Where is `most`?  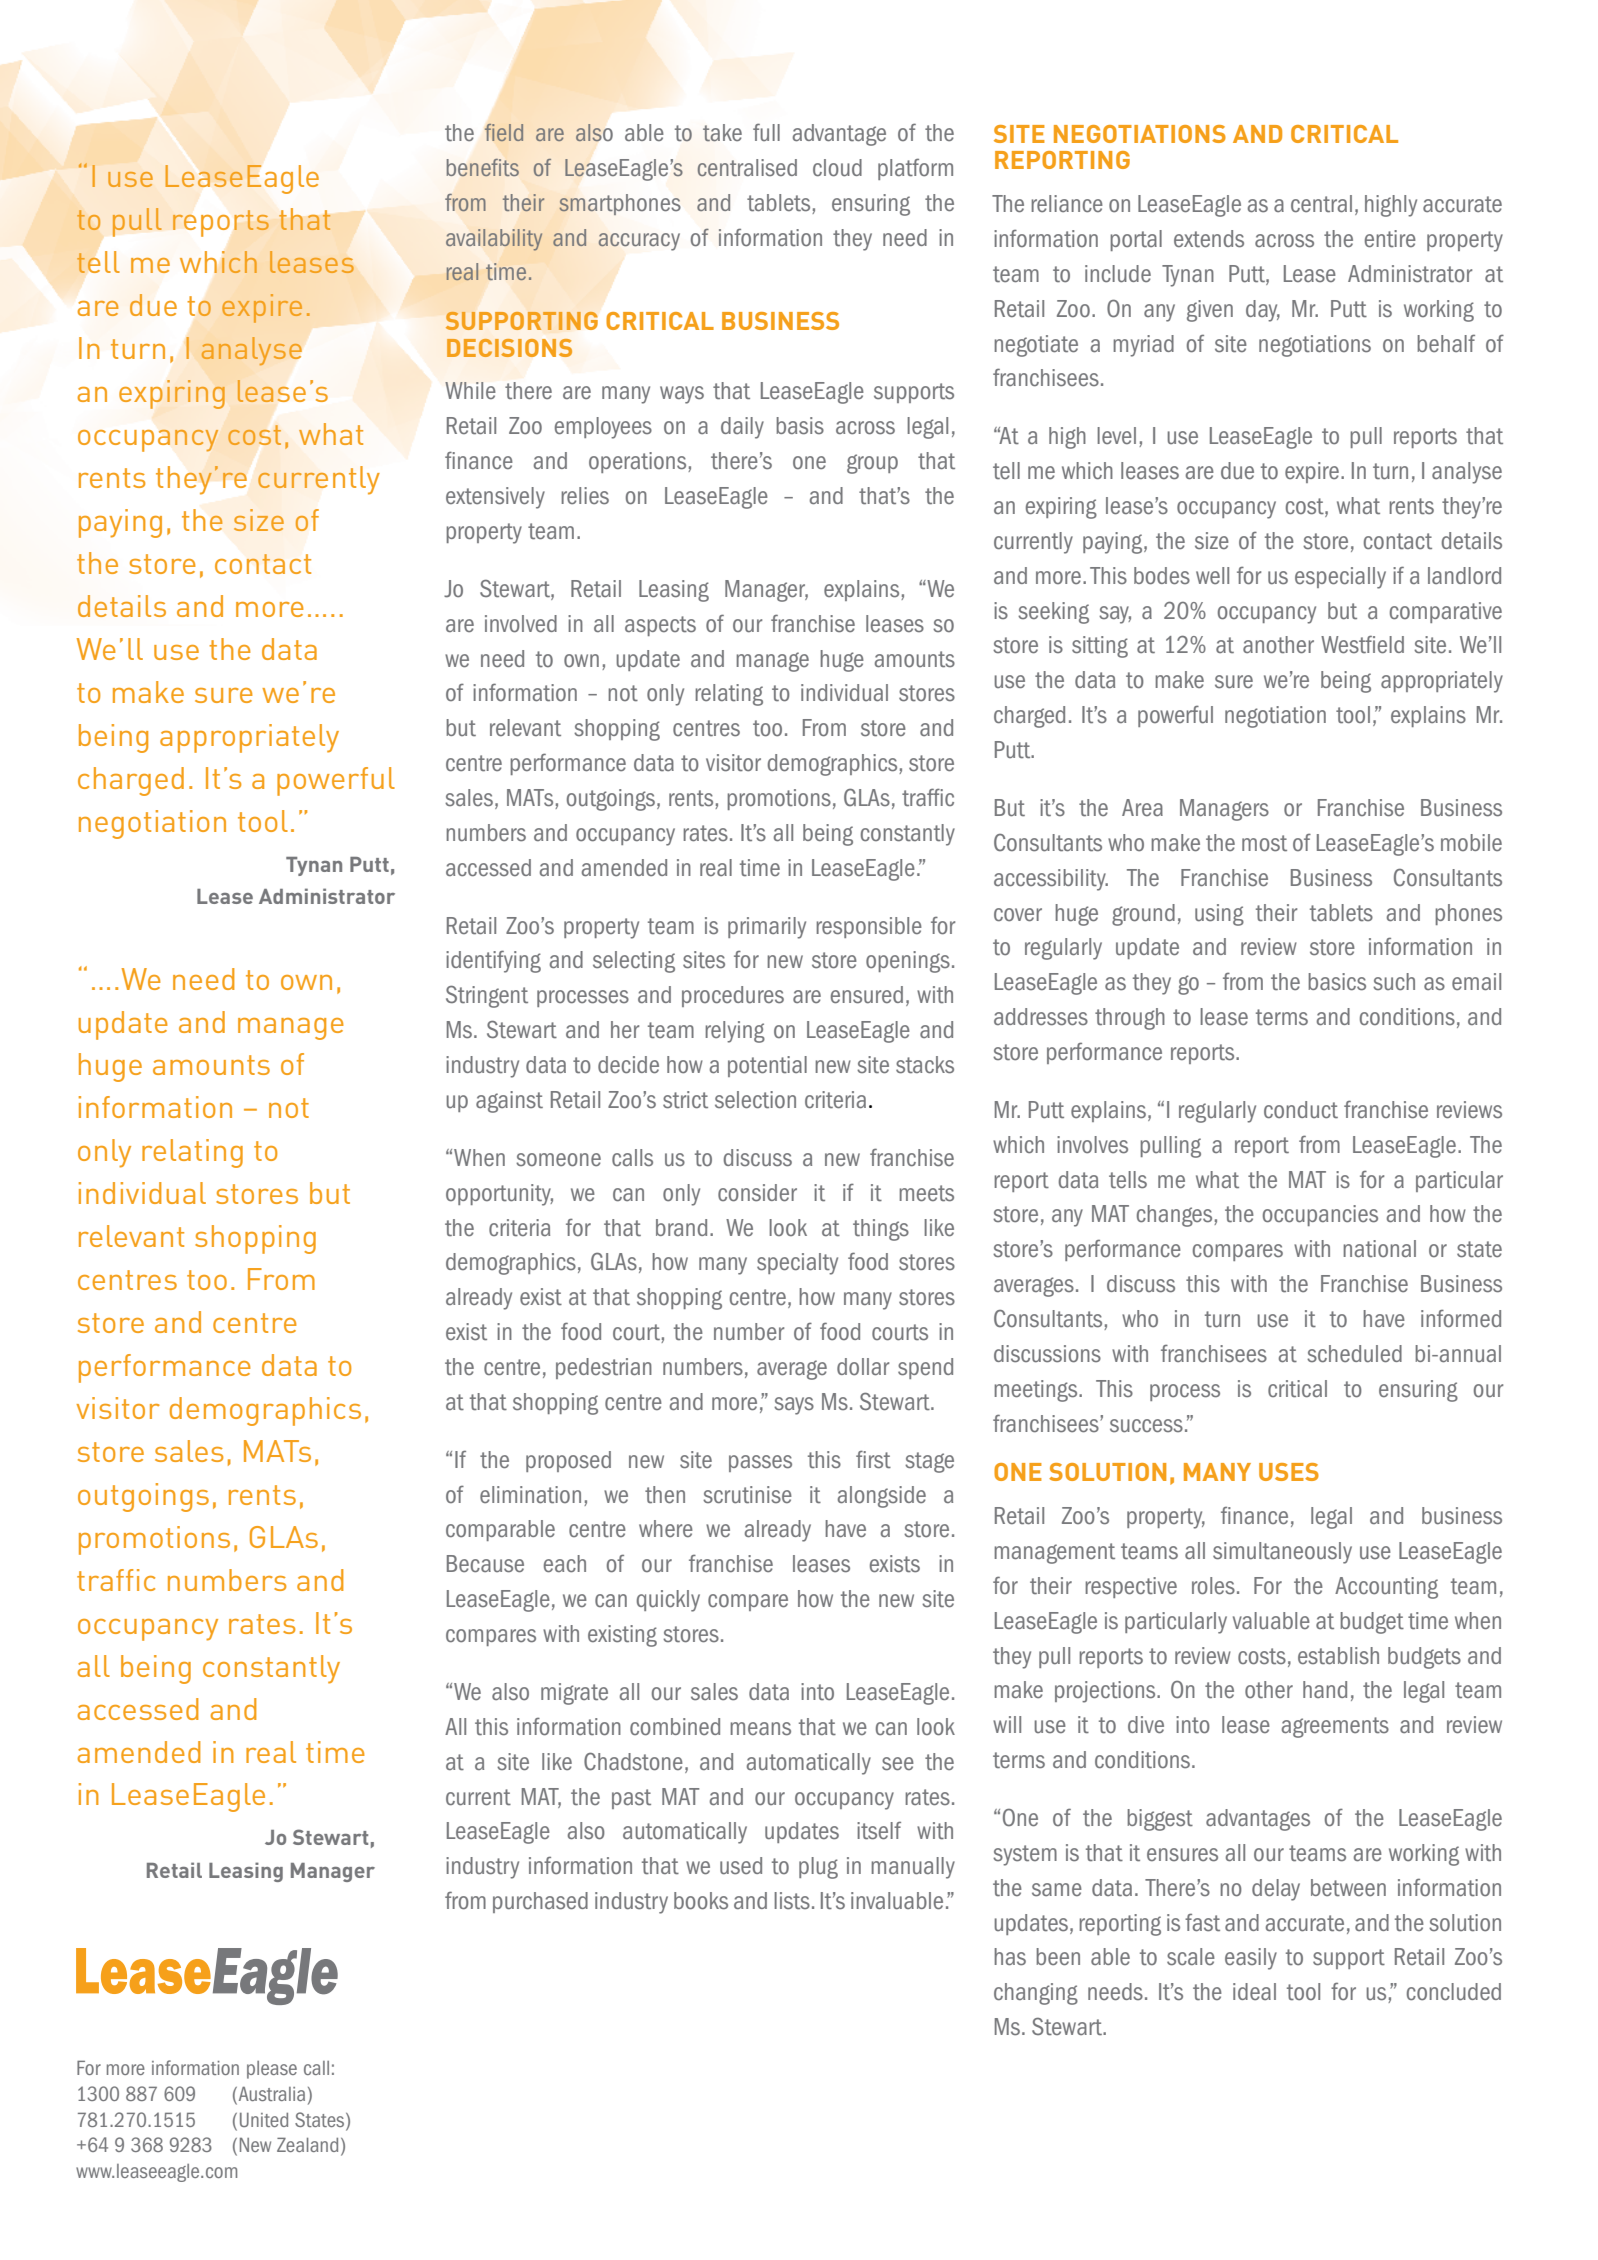 most is located at coordinates (1264, 843).
